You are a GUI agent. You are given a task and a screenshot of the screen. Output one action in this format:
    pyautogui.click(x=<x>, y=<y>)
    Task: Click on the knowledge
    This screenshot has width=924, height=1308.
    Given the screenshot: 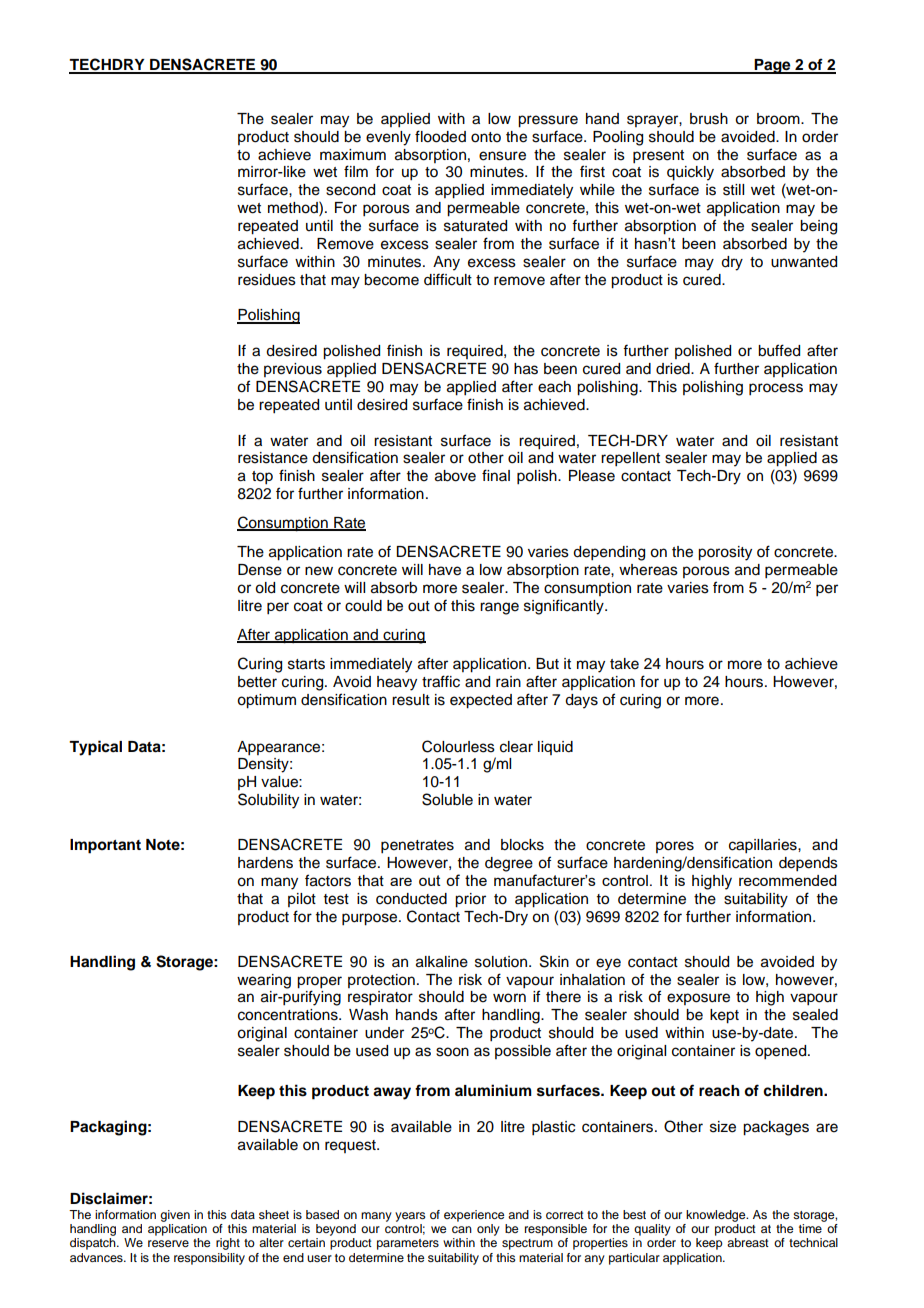 What is the action you would take?
    pyautogui.click(x=717, y=1216)
